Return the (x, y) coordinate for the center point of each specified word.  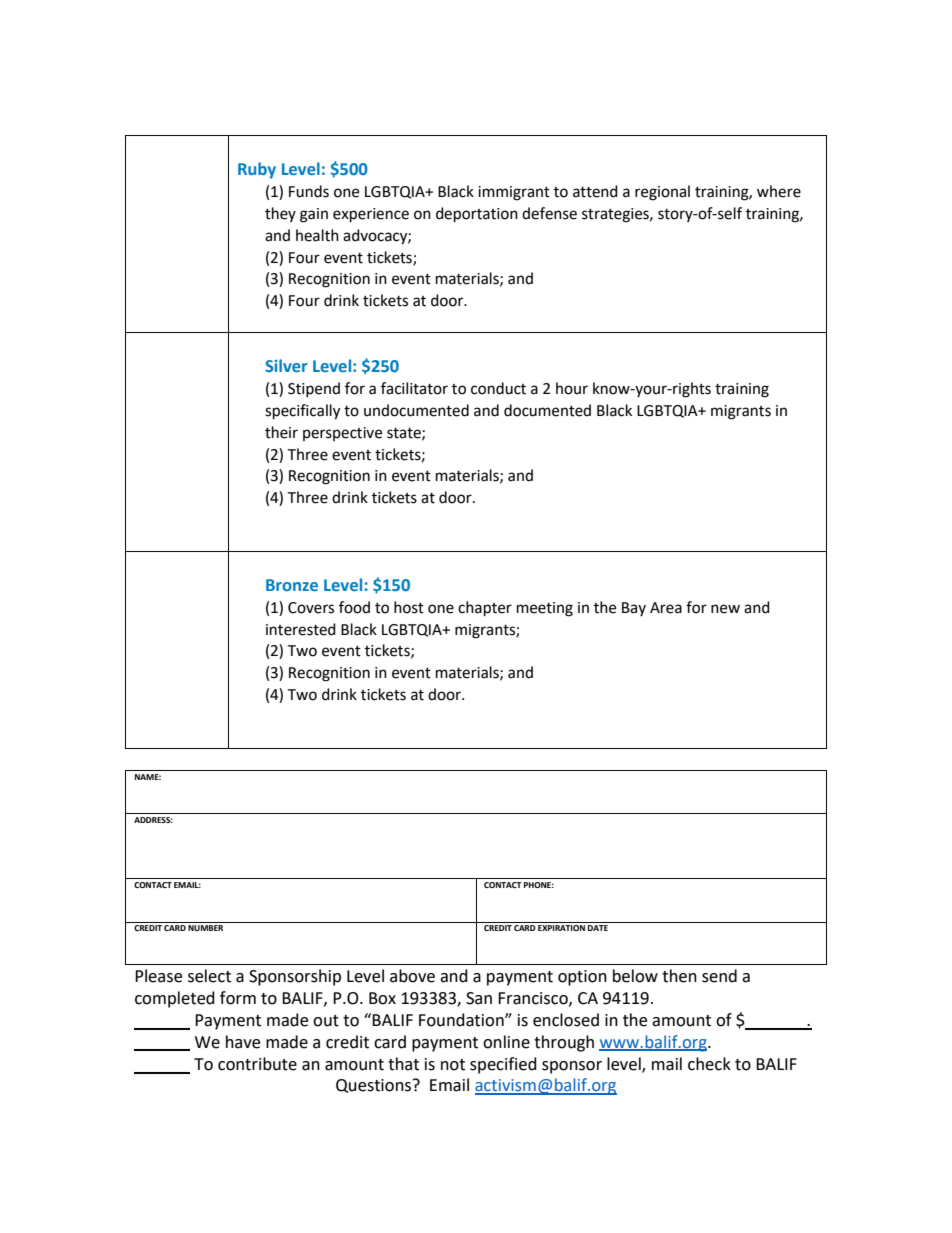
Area (666, 608)
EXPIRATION (561, 928)
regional (662, 193)
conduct (498, 388)
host (409, 607)
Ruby (257, 170)
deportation (477, 215)
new (725, 609)
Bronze (292, 585)
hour (572, 388)
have (243, 1042)
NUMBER (205, 928)
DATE (598, 928)
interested (301, 629)
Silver (286, 365)
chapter (485, 609)
